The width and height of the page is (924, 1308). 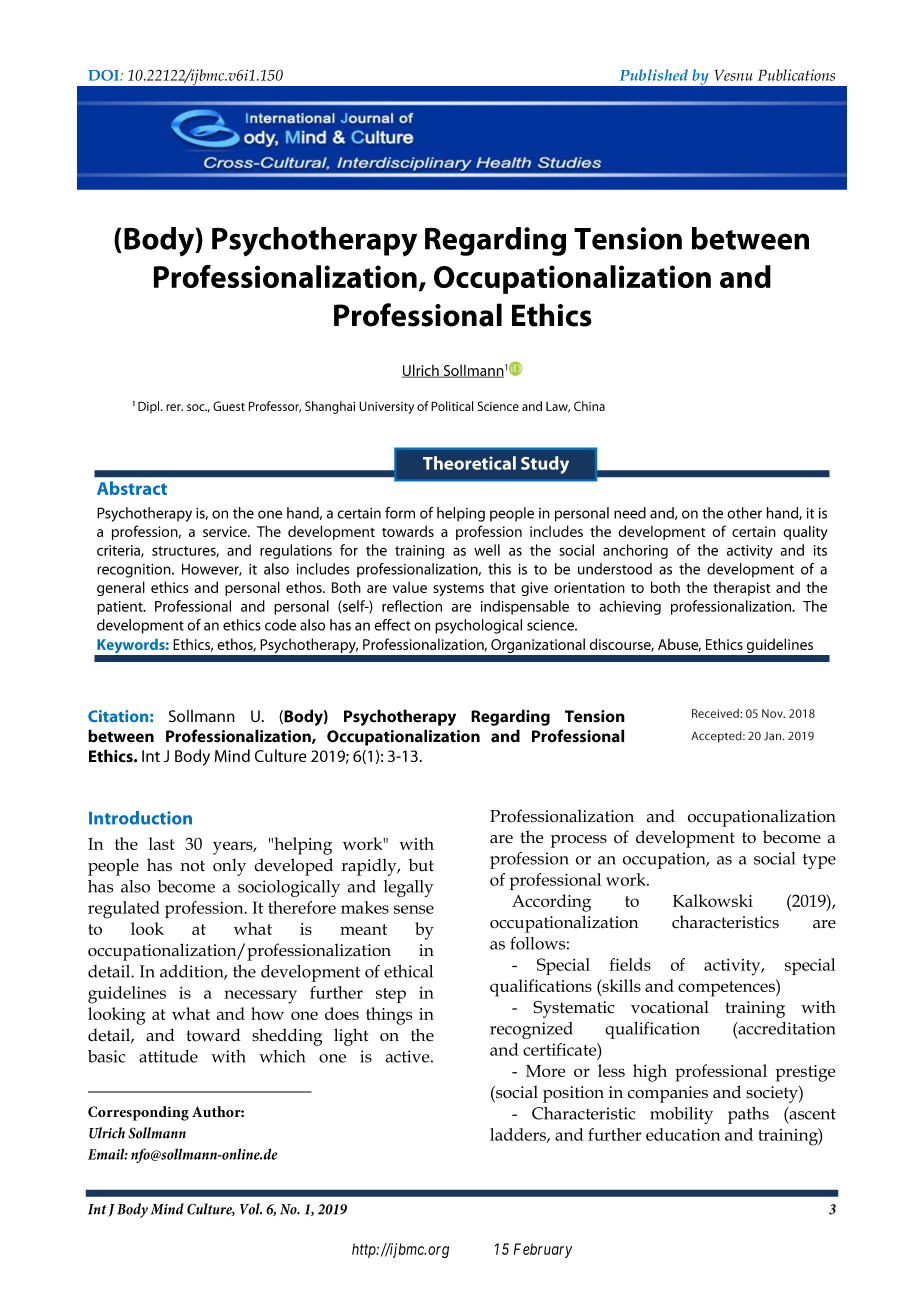 What do you see at coordinates (819, 861) in the page?
I see `type` at bounding box center [819, 861].
